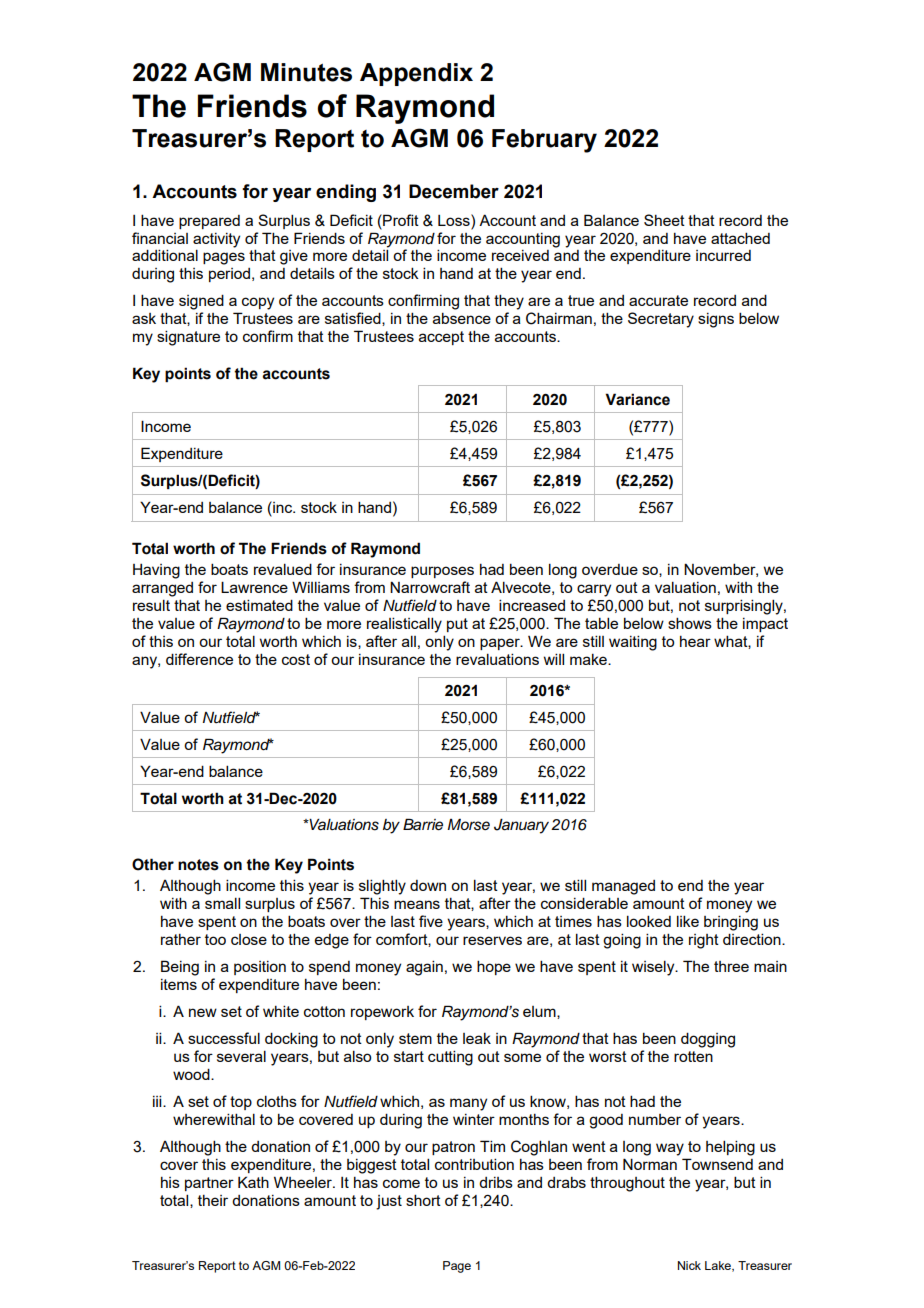 The height and width of the page is (1308, 924). What do you see at coordinates (423, 1200) in the page?
I see `short` at bounding box center [423, 1200].
